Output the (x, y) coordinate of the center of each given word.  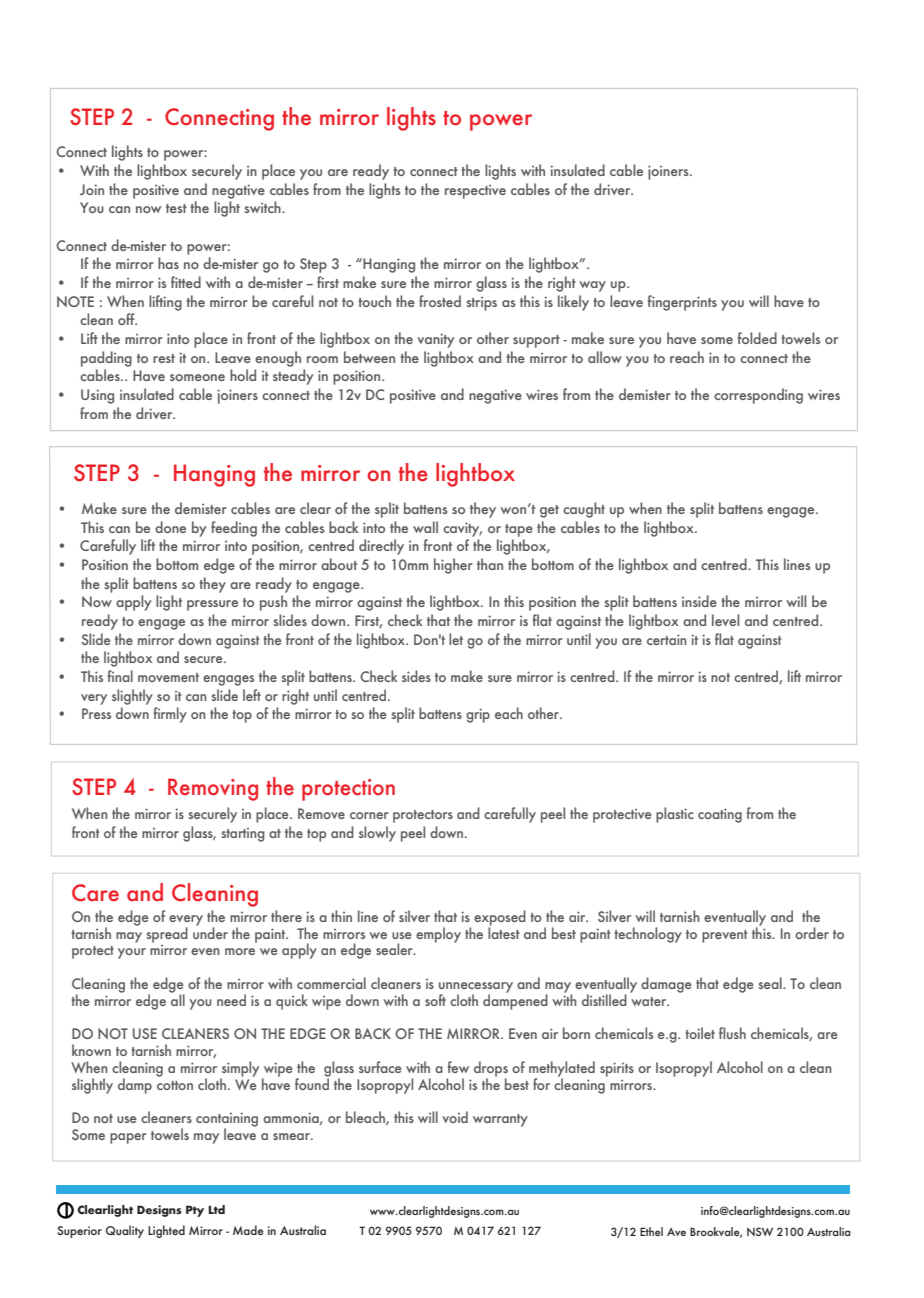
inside (699, 601)
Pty (195, 1211)
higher (453, 566)
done (170, 527)
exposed (500, 919)
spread (167, 935)
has (168, 263)
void (455, 1117)
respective (475, 192)
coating (720, 815)
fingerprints (682, 303)
